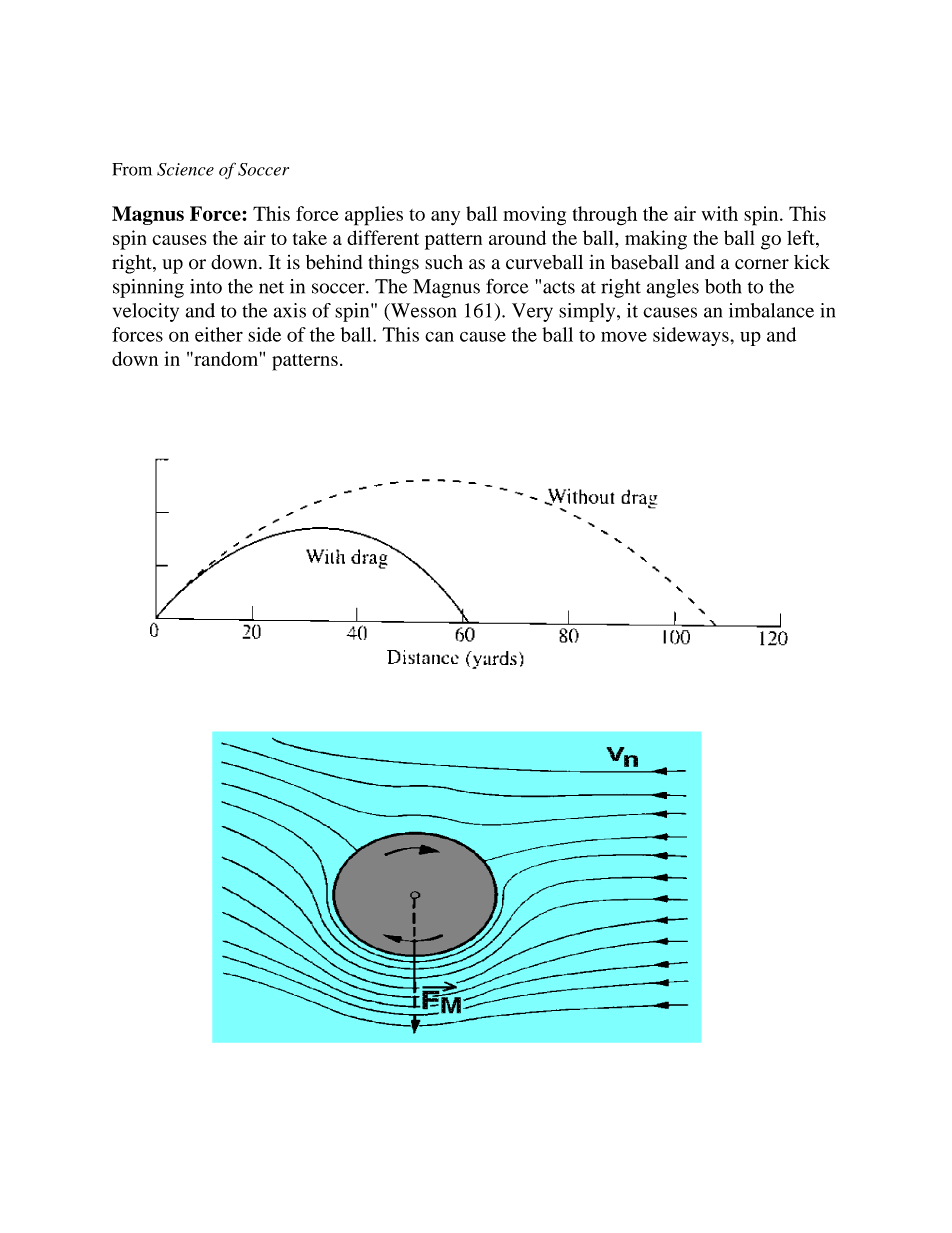 The image size is (952, 1233). I want to click on with, so click(720, 213).
